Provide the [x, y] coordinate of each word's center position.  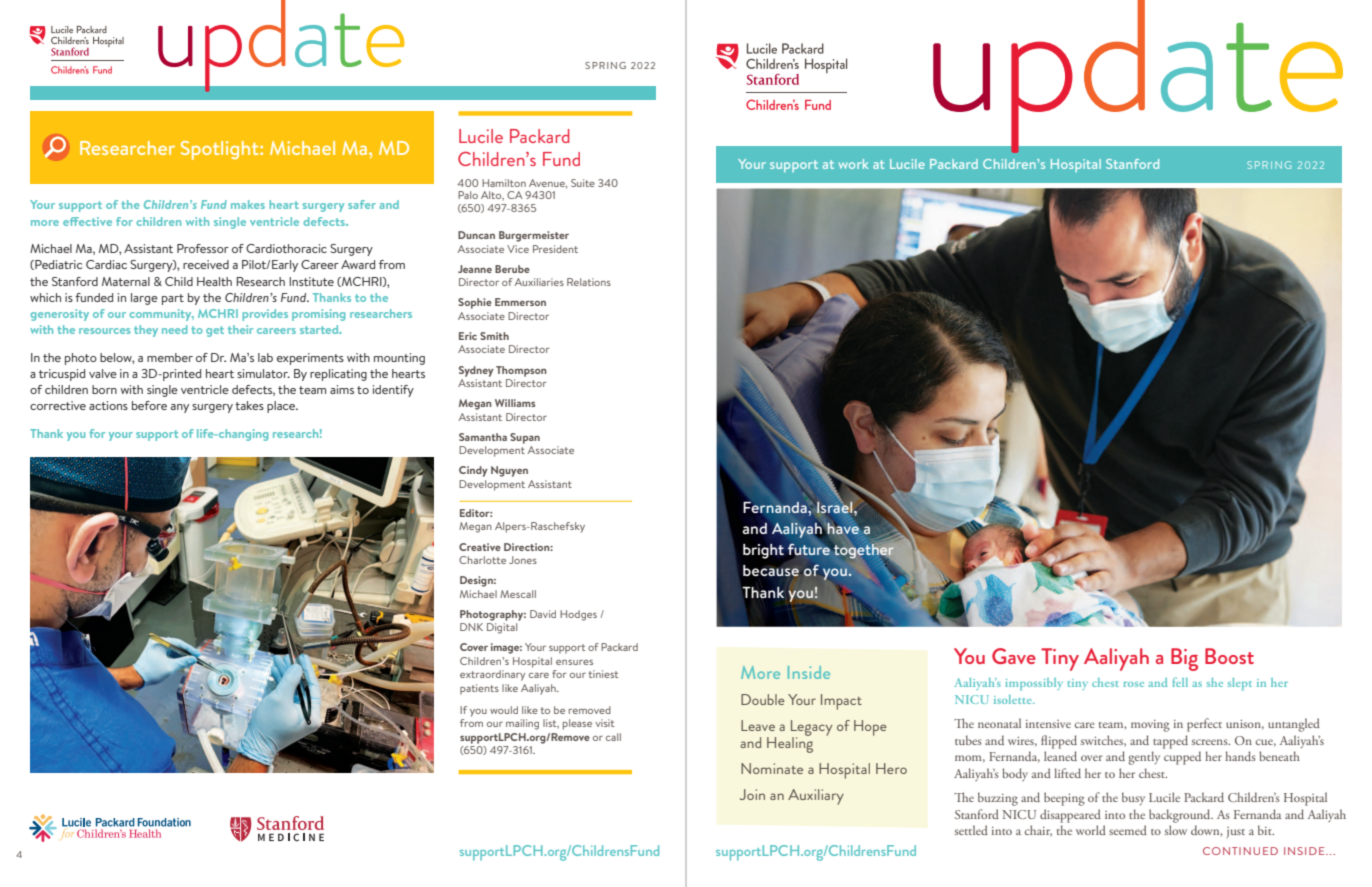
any [180, 408]
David [543, 614]
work [853, 164]
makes [248, 204]
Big [1184, 659]
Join [752, 794]
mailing [522, 724]
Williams [515, 403]
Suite [583, 183]
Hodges [578, 615]
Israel [836, 506]
